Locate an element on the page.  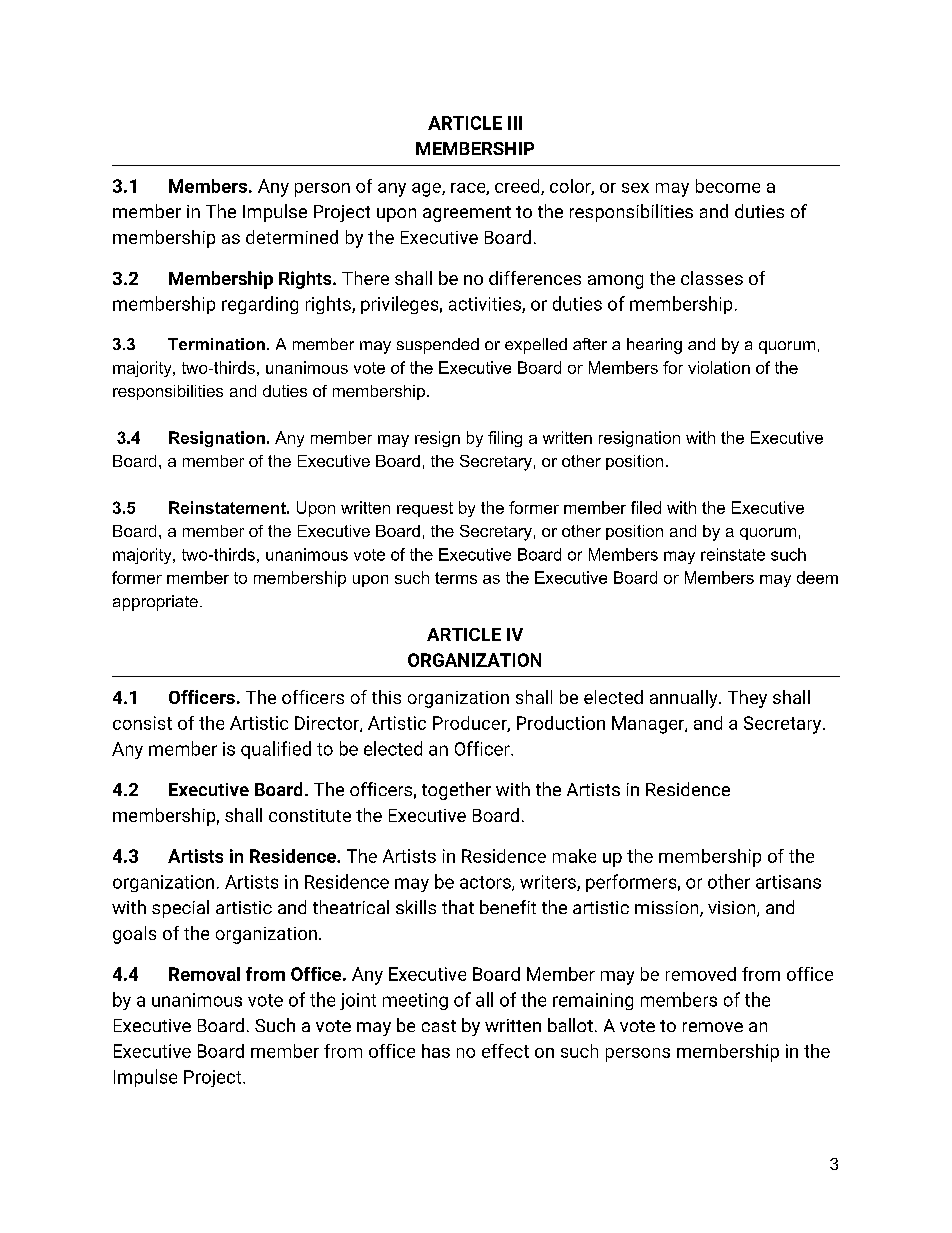
remaining is located at coordinates (593, 1001).
